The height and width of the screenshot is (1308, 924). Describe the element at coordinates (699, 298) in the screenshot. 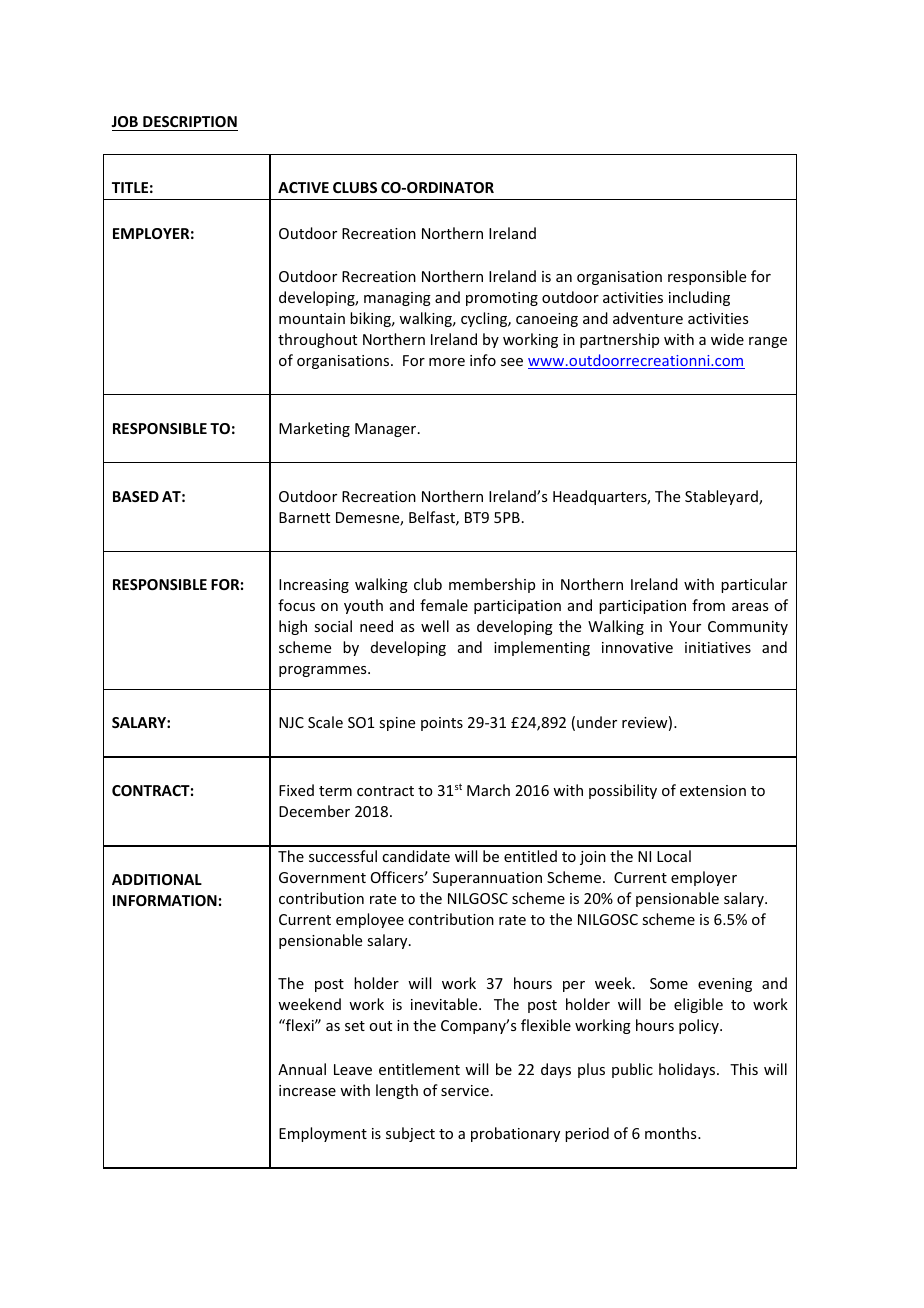

I see `including` at that location.
